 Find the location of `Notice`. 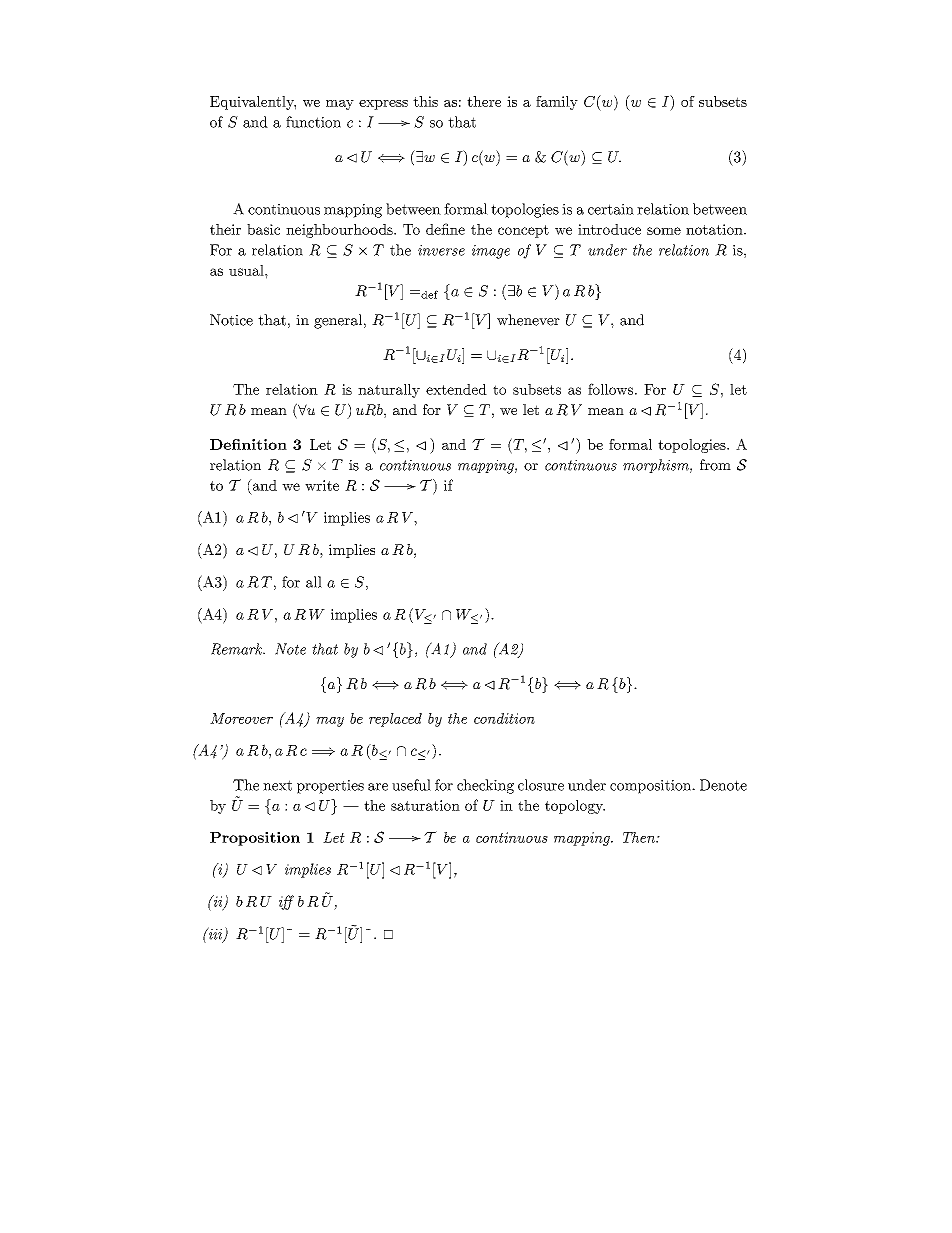

Notice is located at coordinates (231, 320).
